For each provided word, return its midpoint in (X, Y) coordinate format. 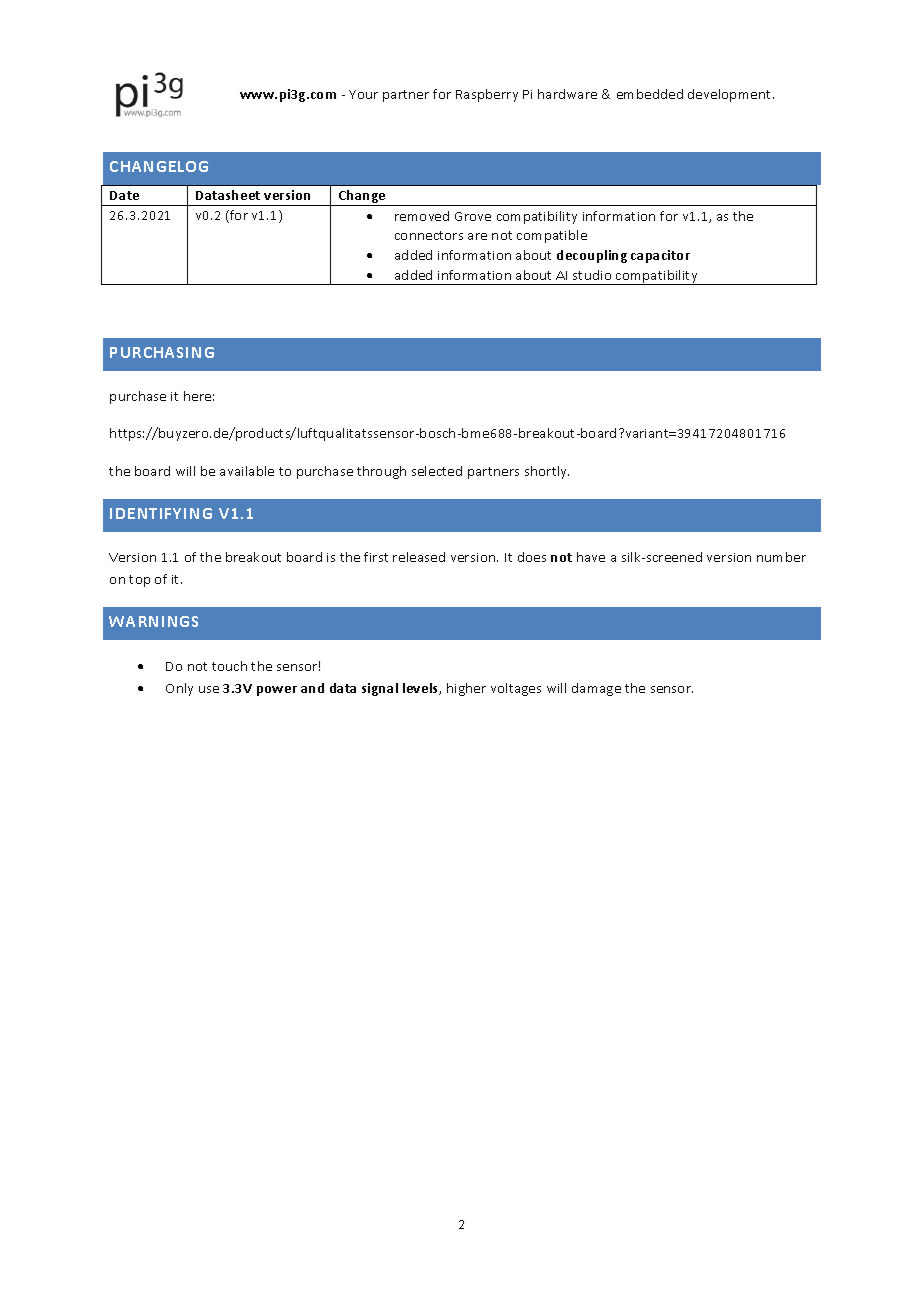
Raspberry (487, 95)
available (247, 471)
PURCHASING (162, 352)
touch (229, 666)
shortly (547, 472)
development (731, 95)
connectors (429, 235)
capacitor (660, 256)
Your (363, 94)
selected (437, 471)
